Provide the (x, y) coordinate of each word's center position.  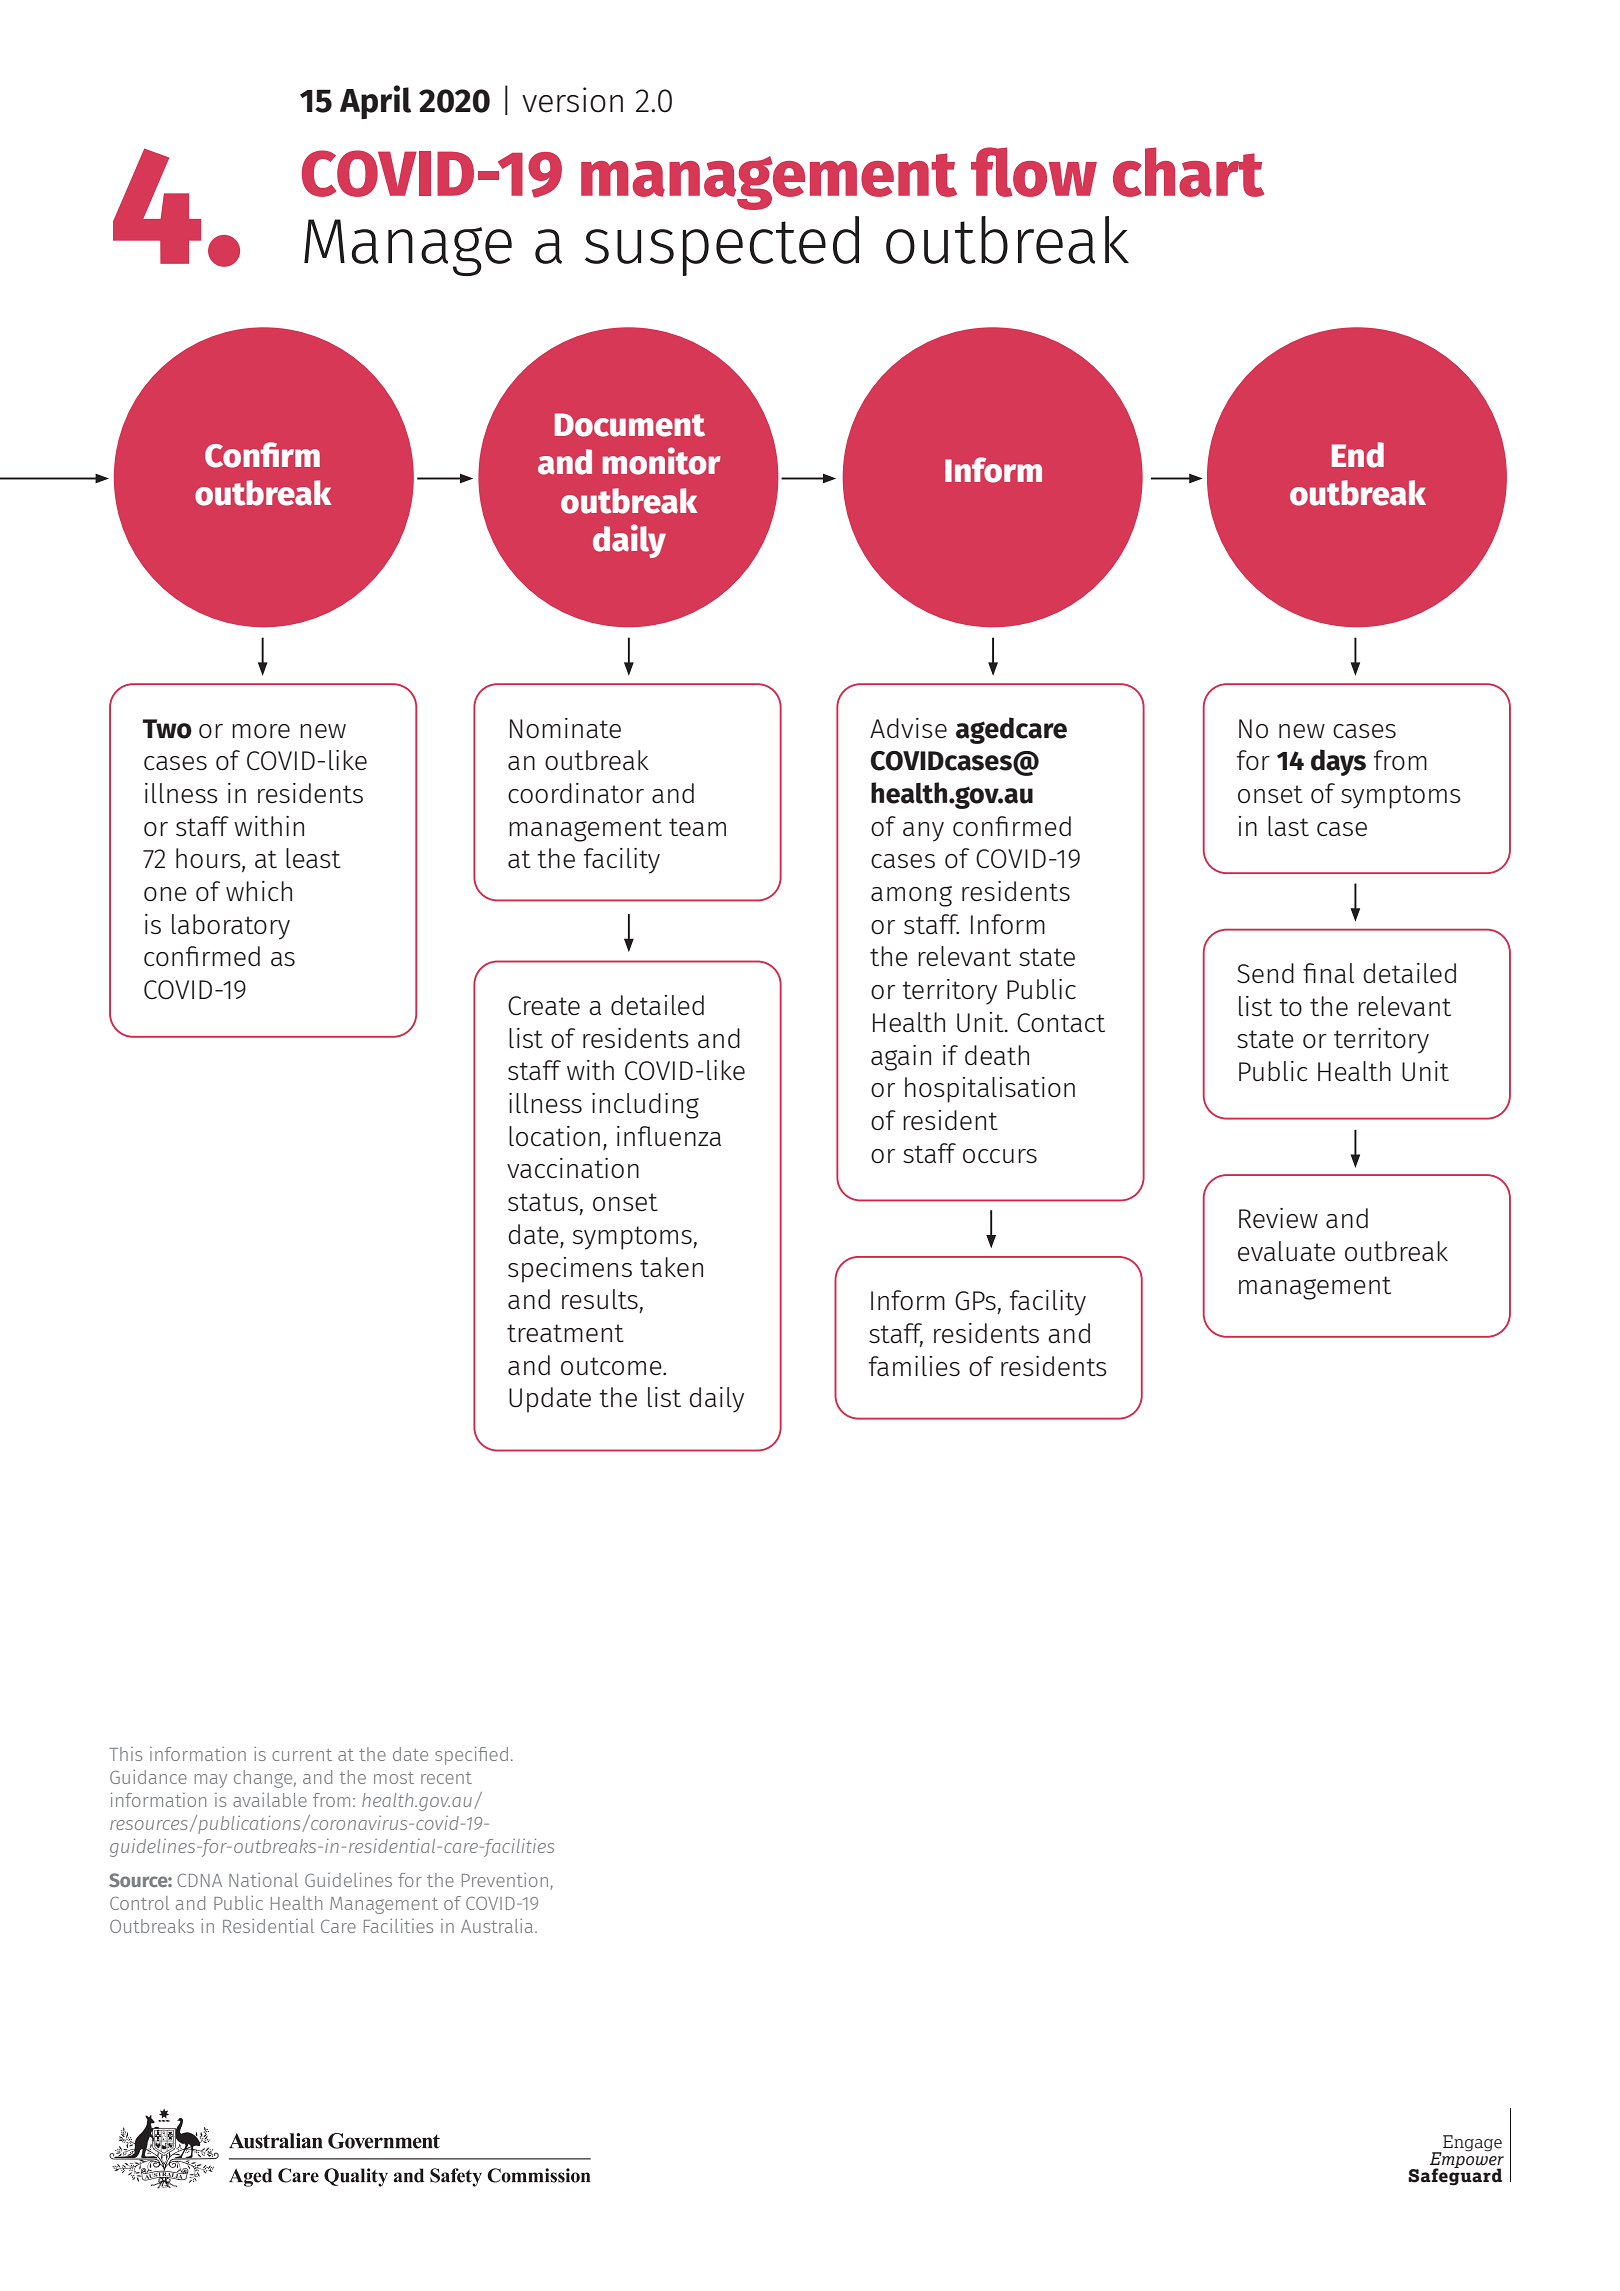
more (261, 731)
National (263, 1880)
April (375, 102)
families (914, 1366)
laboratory (231, 927)
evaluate (1286, 1251)
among (911, 896)
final (1328, 973)
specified (471, 1756)
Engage (1471, 2144)
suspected (722, 246)
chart (1188, 172)
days (1338, 762)
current (302, 1755)
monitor (661, 461)
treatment (565, 1333)
